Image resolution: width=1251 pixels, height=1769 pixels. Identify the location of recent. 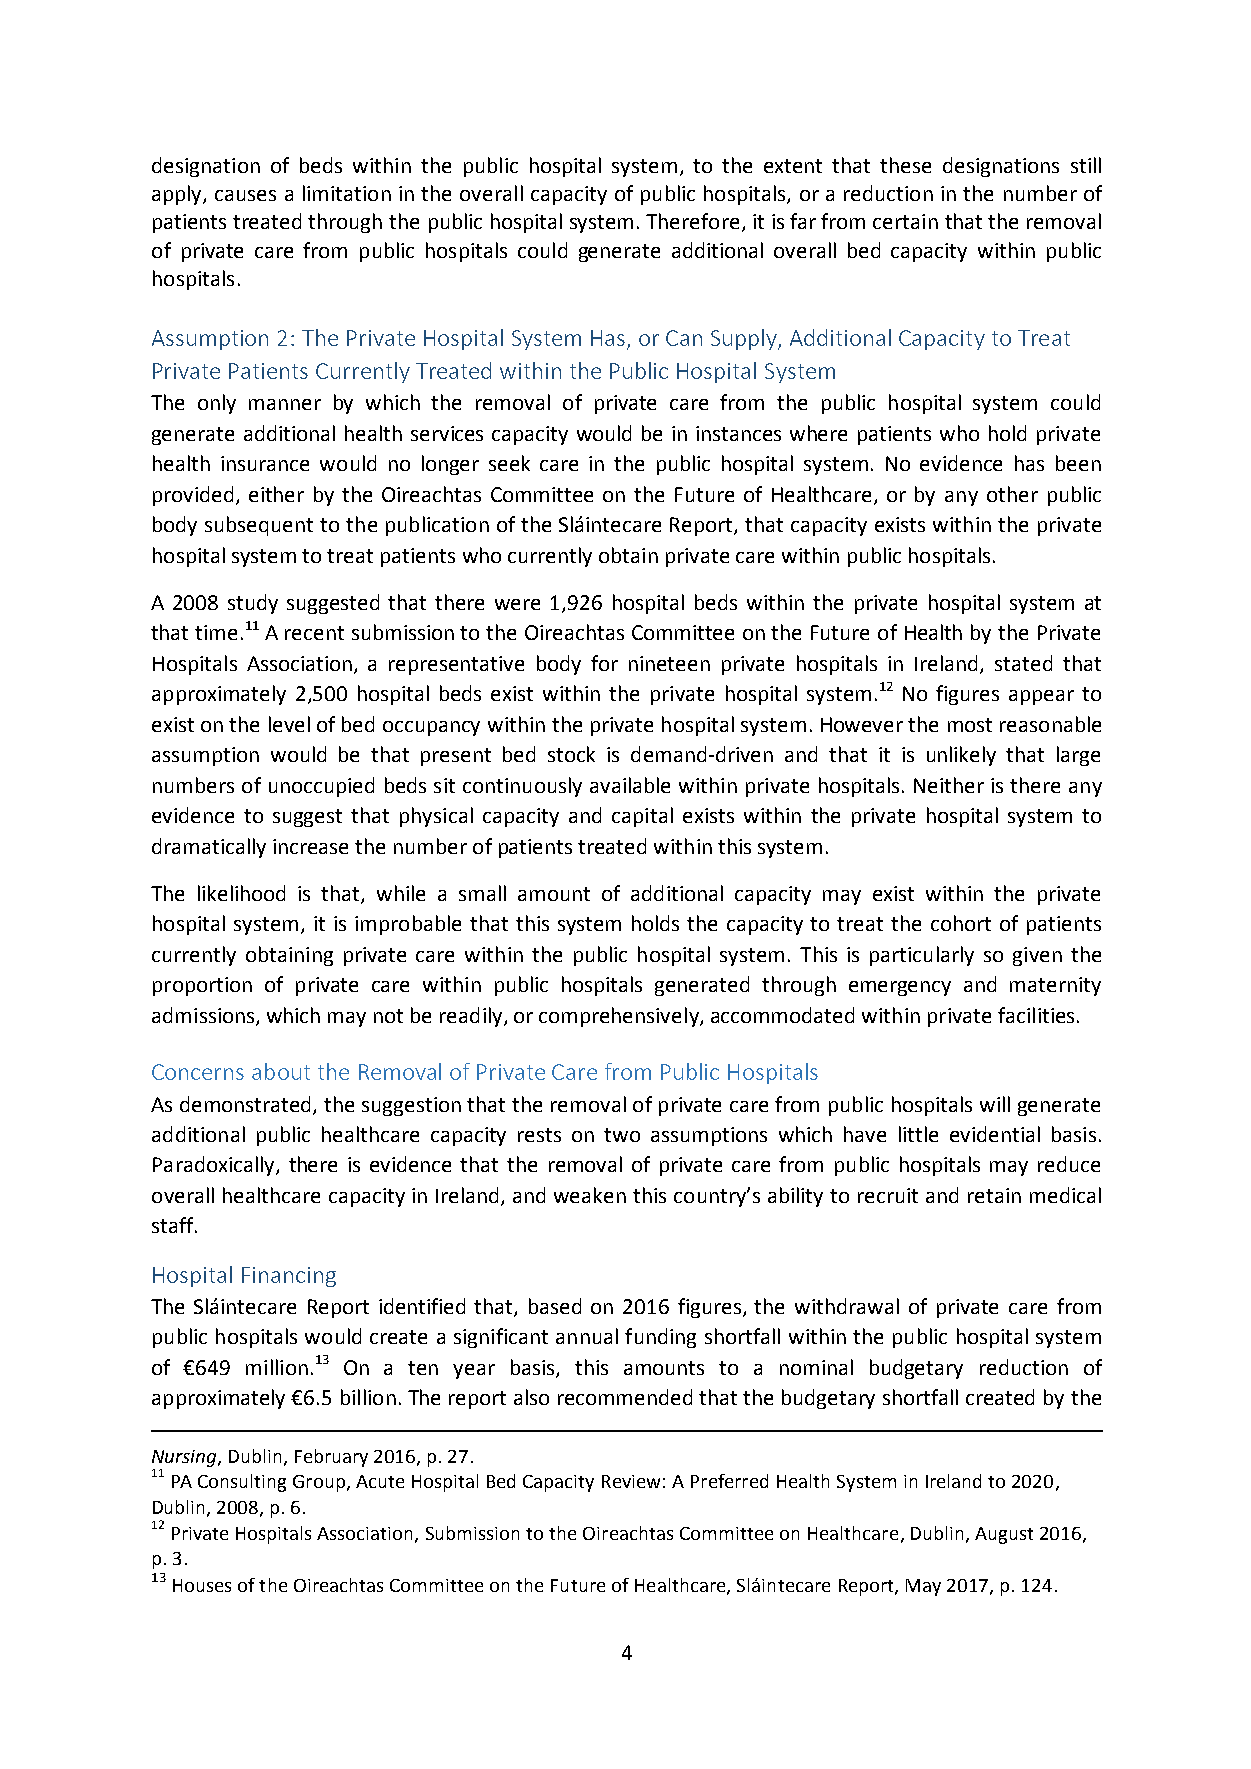
(314, 633).
